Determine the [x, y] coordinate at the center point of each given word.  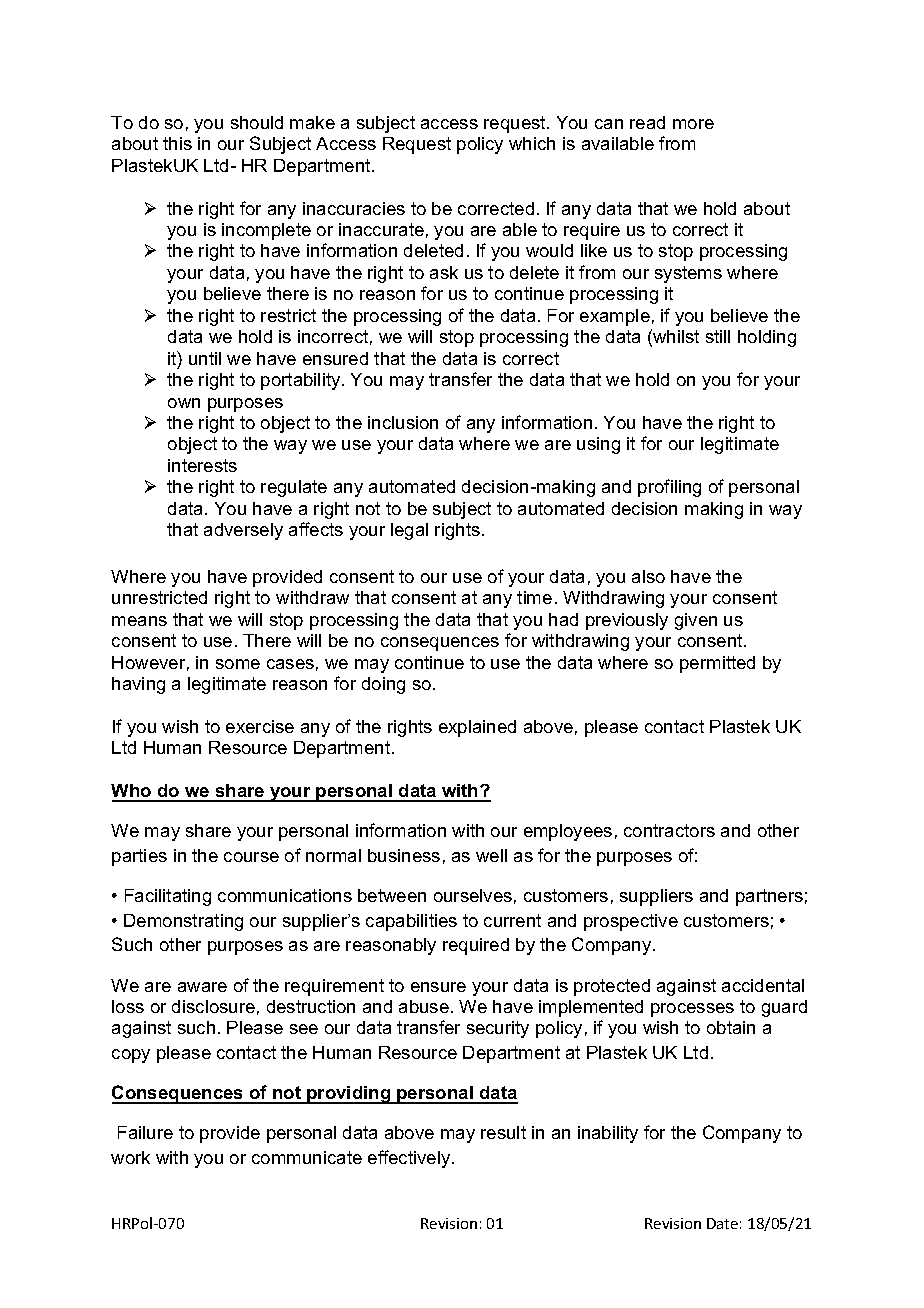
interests [202, 465]
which [532, 143]
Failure [145, 1132]
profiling [669, 488]
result [503, 1132]
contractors [669, 830]
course [251, 857]
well [491, 855]
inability [608, 1134]
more [693, 124]
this [177, 143]
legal [409, 531]
